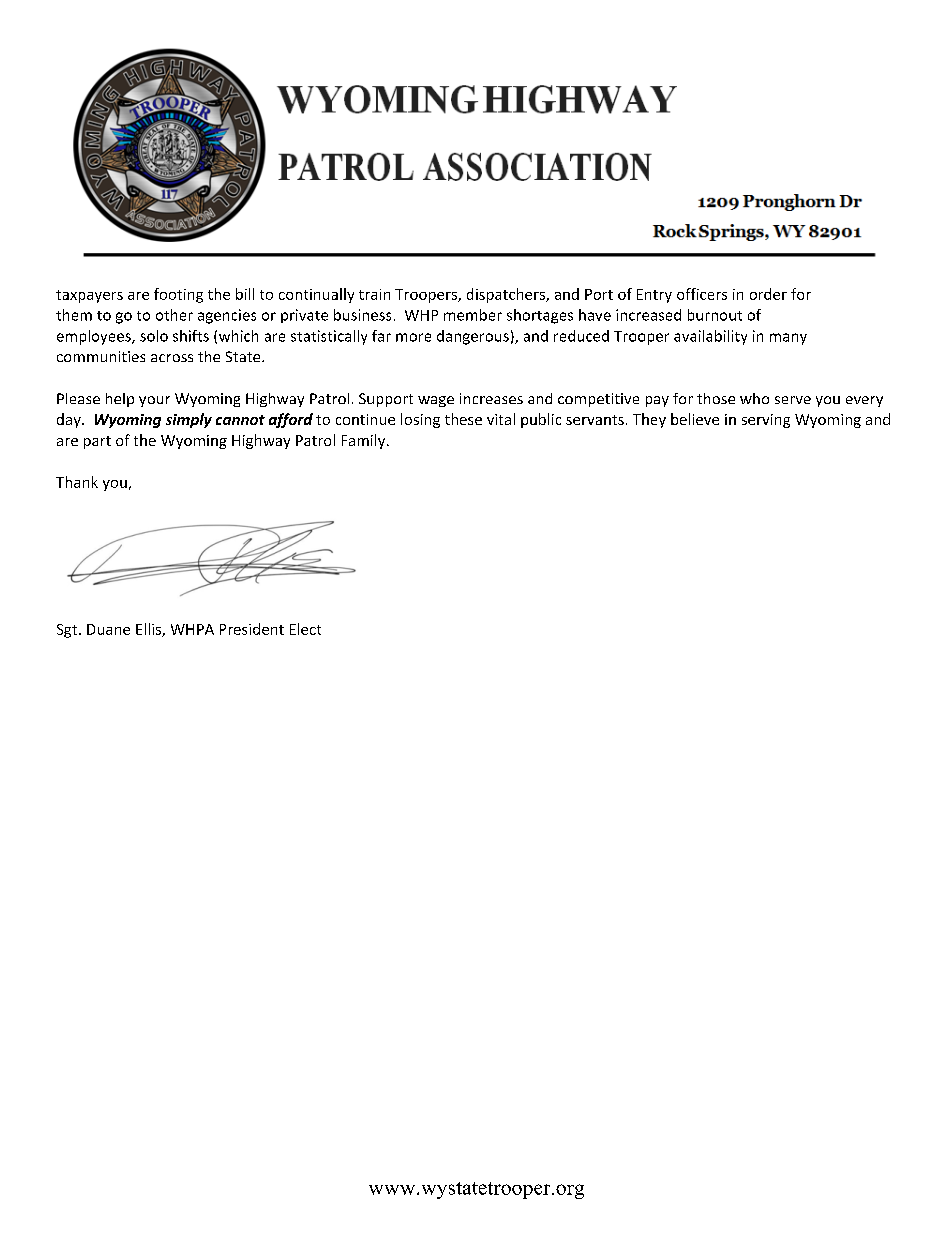 This page has height=1233, width=952. Describe the element at coordinates (695, 419) in the page. I see `believe` at that location.
